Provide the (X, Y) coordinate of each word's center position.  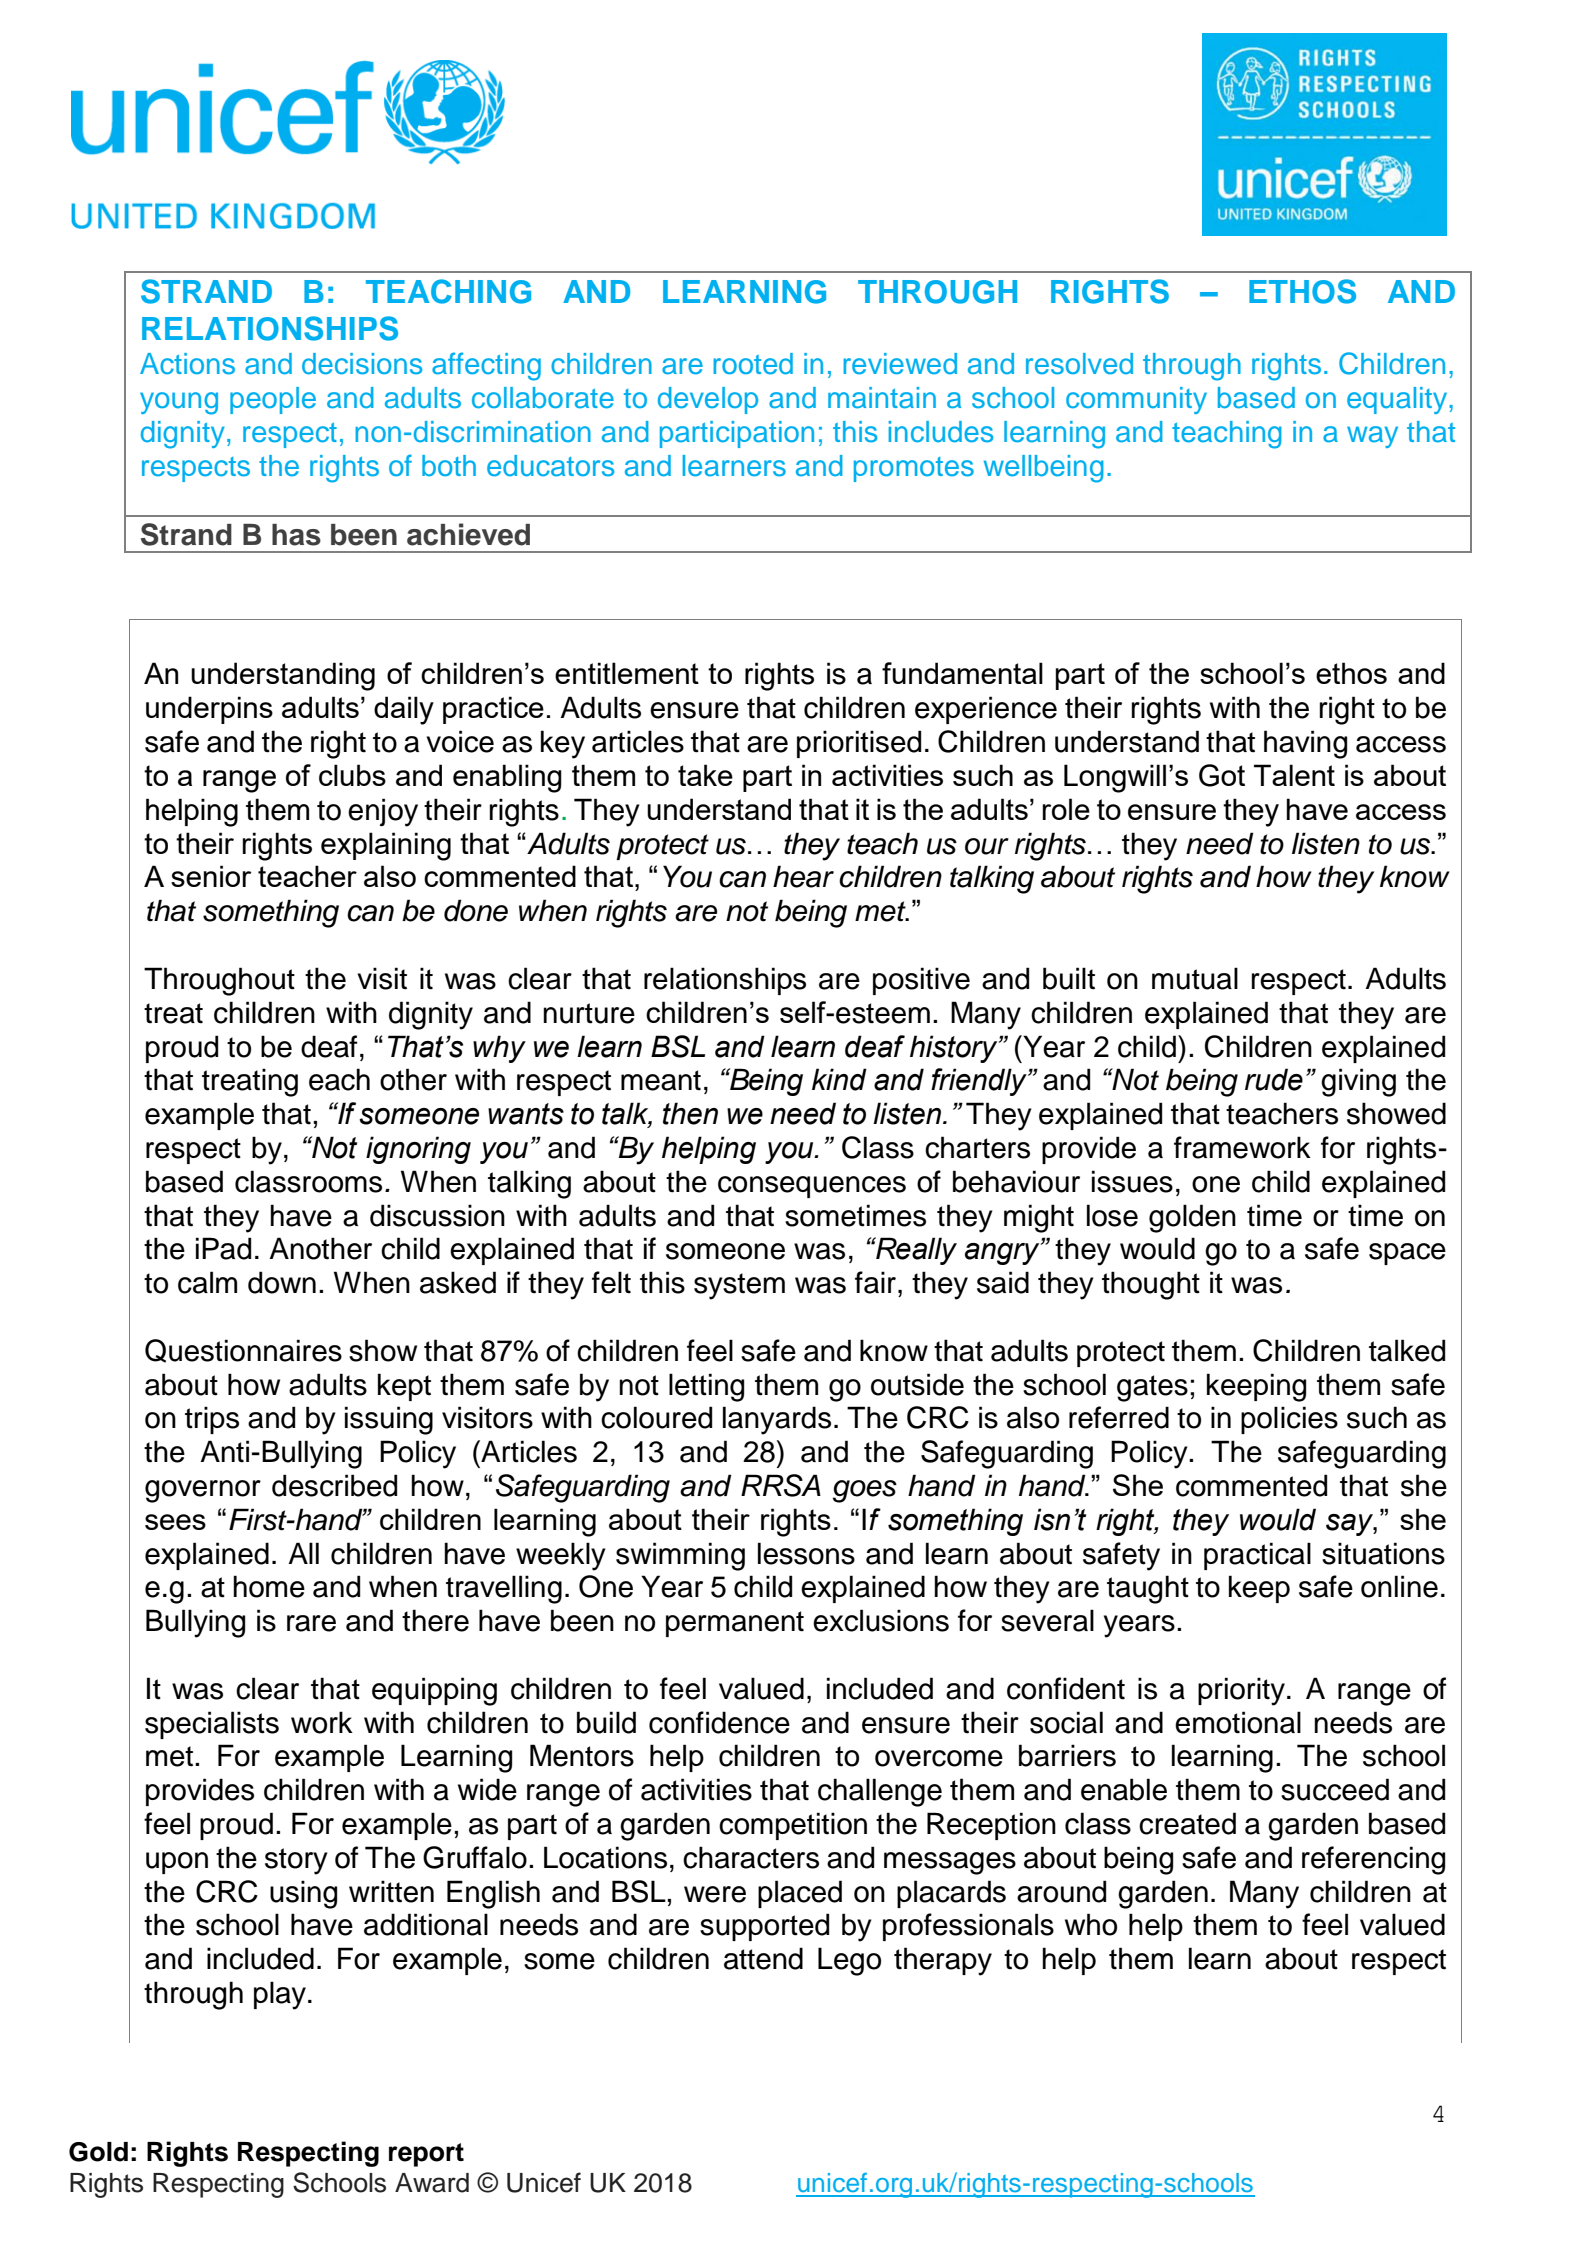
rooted (753, 364)
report (426, 2155)
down (282, 1282)
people (273, 400)
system (739, 1286)
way (1372, 437)
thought (1151, 1285)
